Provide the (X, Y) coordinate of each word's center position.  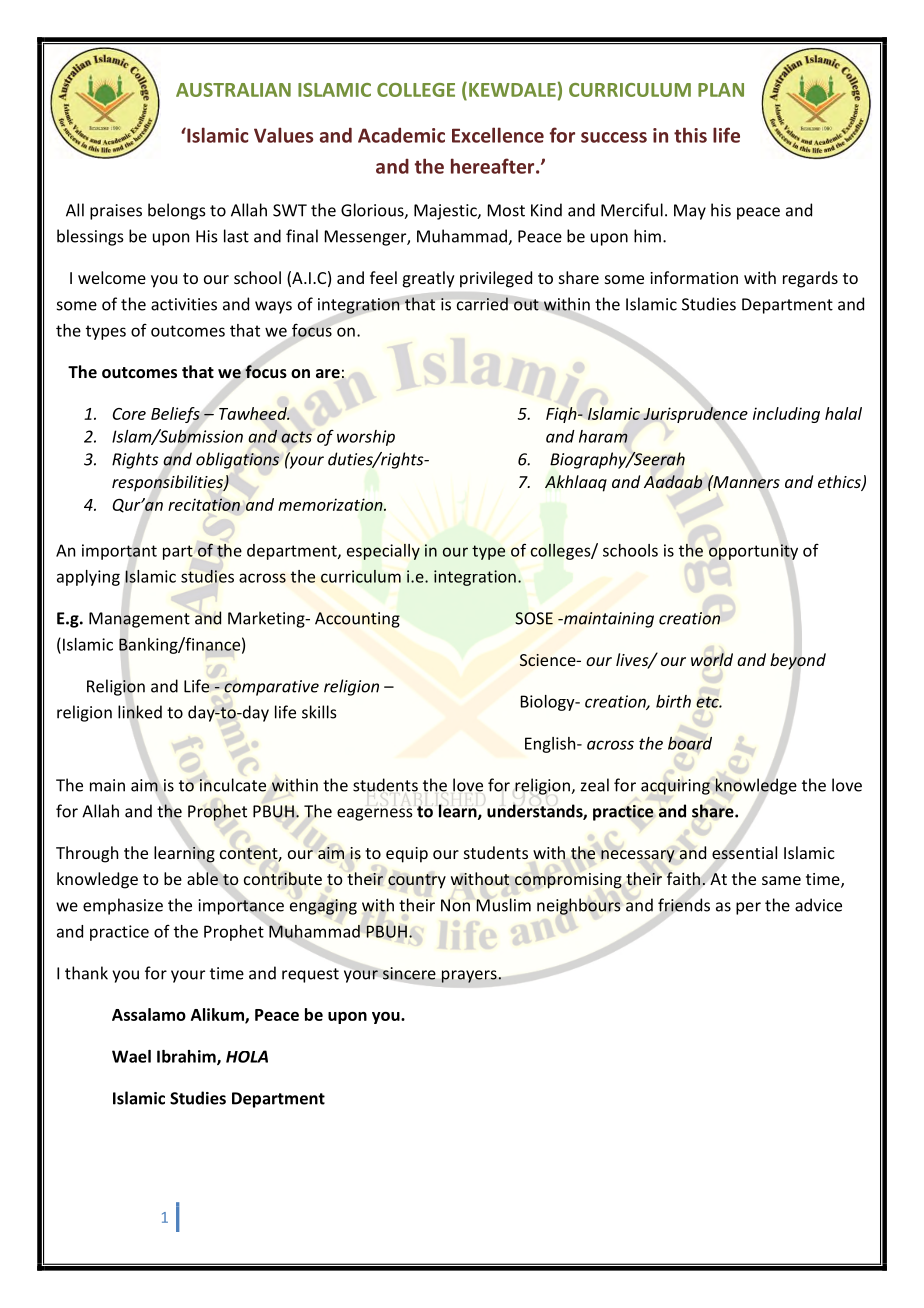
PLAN (721, 90)
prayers (470, 976)
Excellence (498, 135)
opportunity (753, 552)
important (119, 552)
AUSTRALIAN (233, 90)
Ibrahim (187, 1057)
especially (383, 552)
